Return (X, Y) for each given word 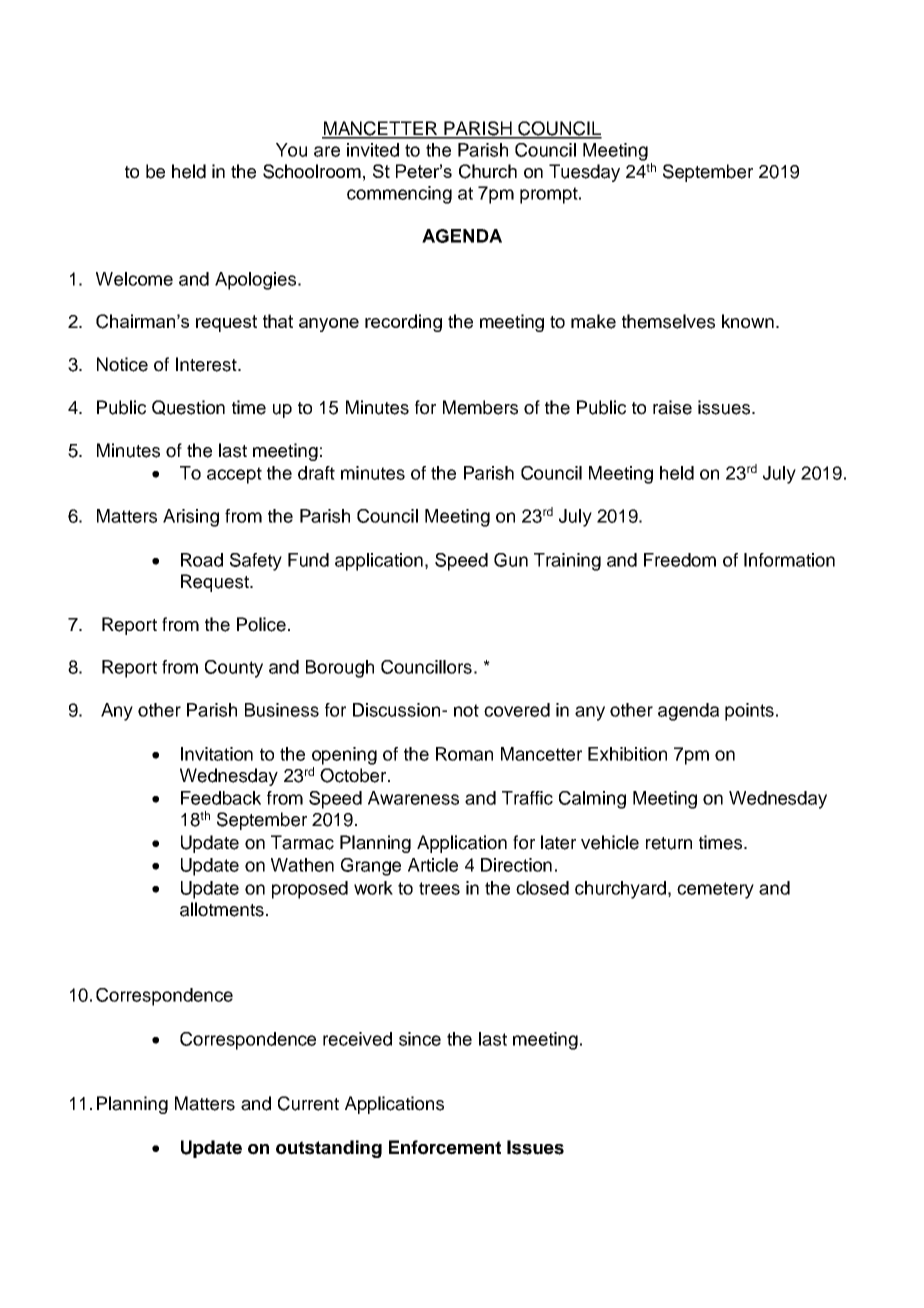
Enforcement (445, 1147)
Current (308, 1103)
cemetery (715, 890)
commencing (399, 195)
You (291, 150)
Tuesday (584, 173)
